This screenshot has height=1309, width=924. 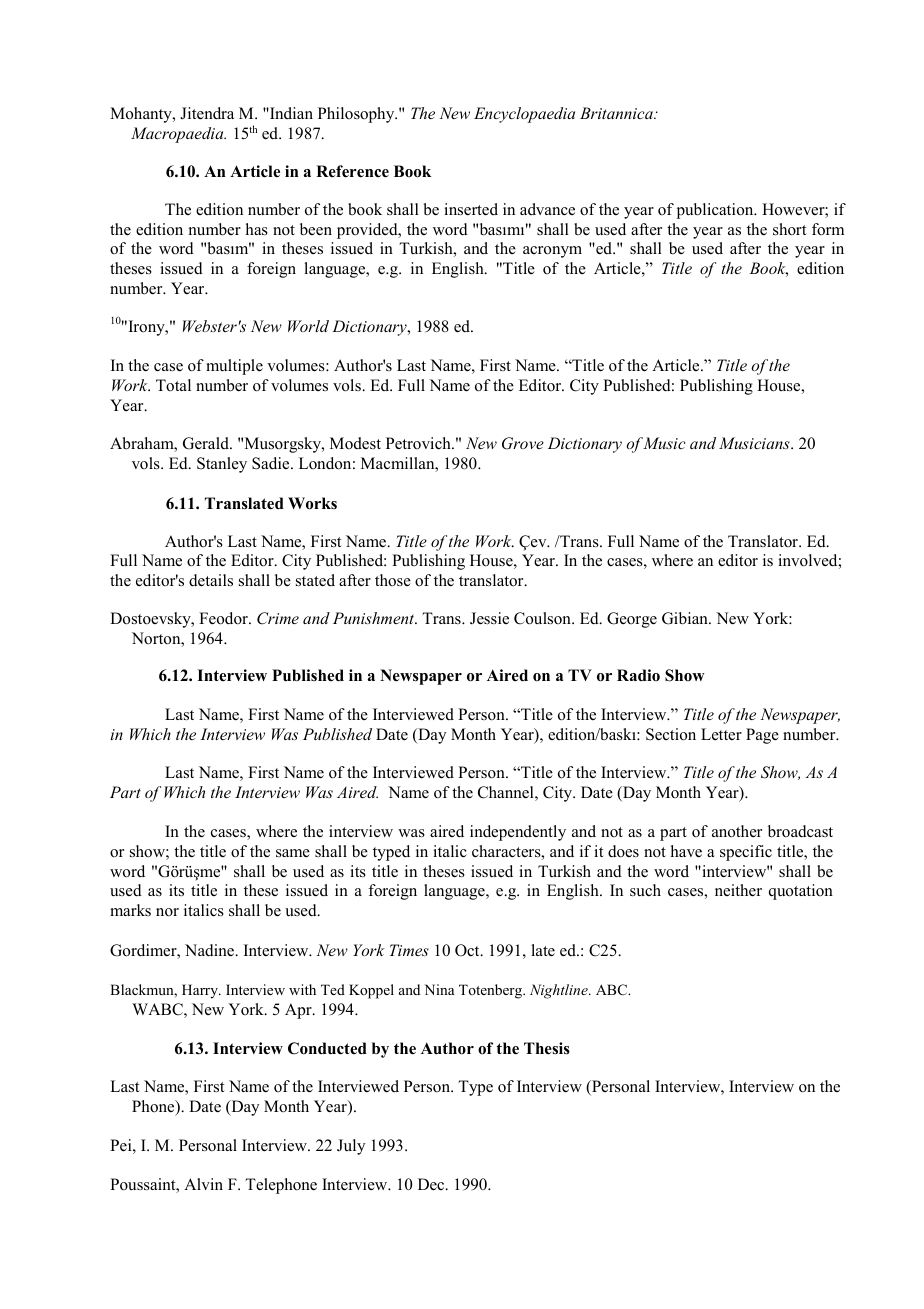 I want to click on publication, so click(x=716, y=211).
